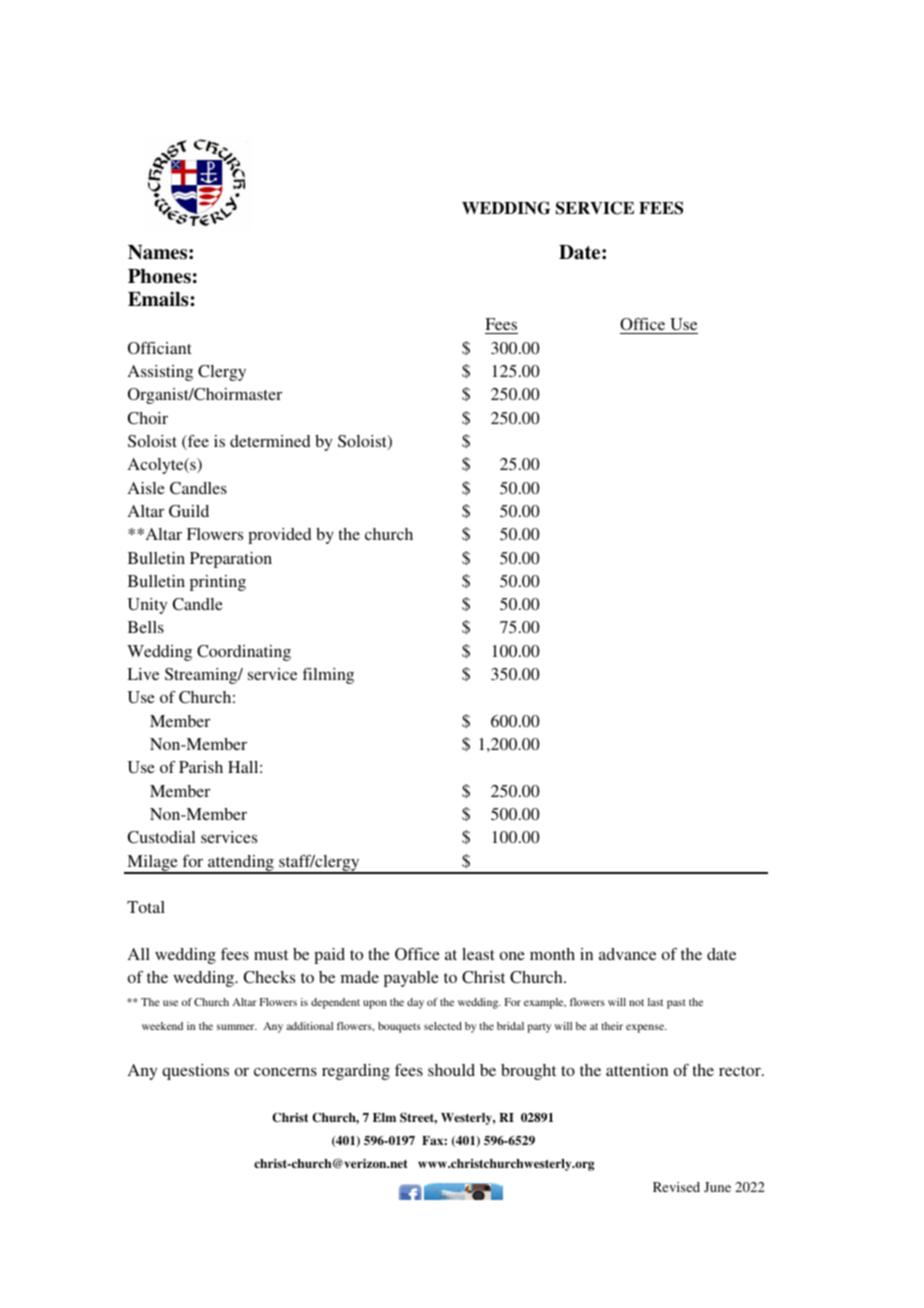 The height and width of the image is (1308, 924). Describe the element at coordinates (279, 536) in the image. I see `provided` at that location.
